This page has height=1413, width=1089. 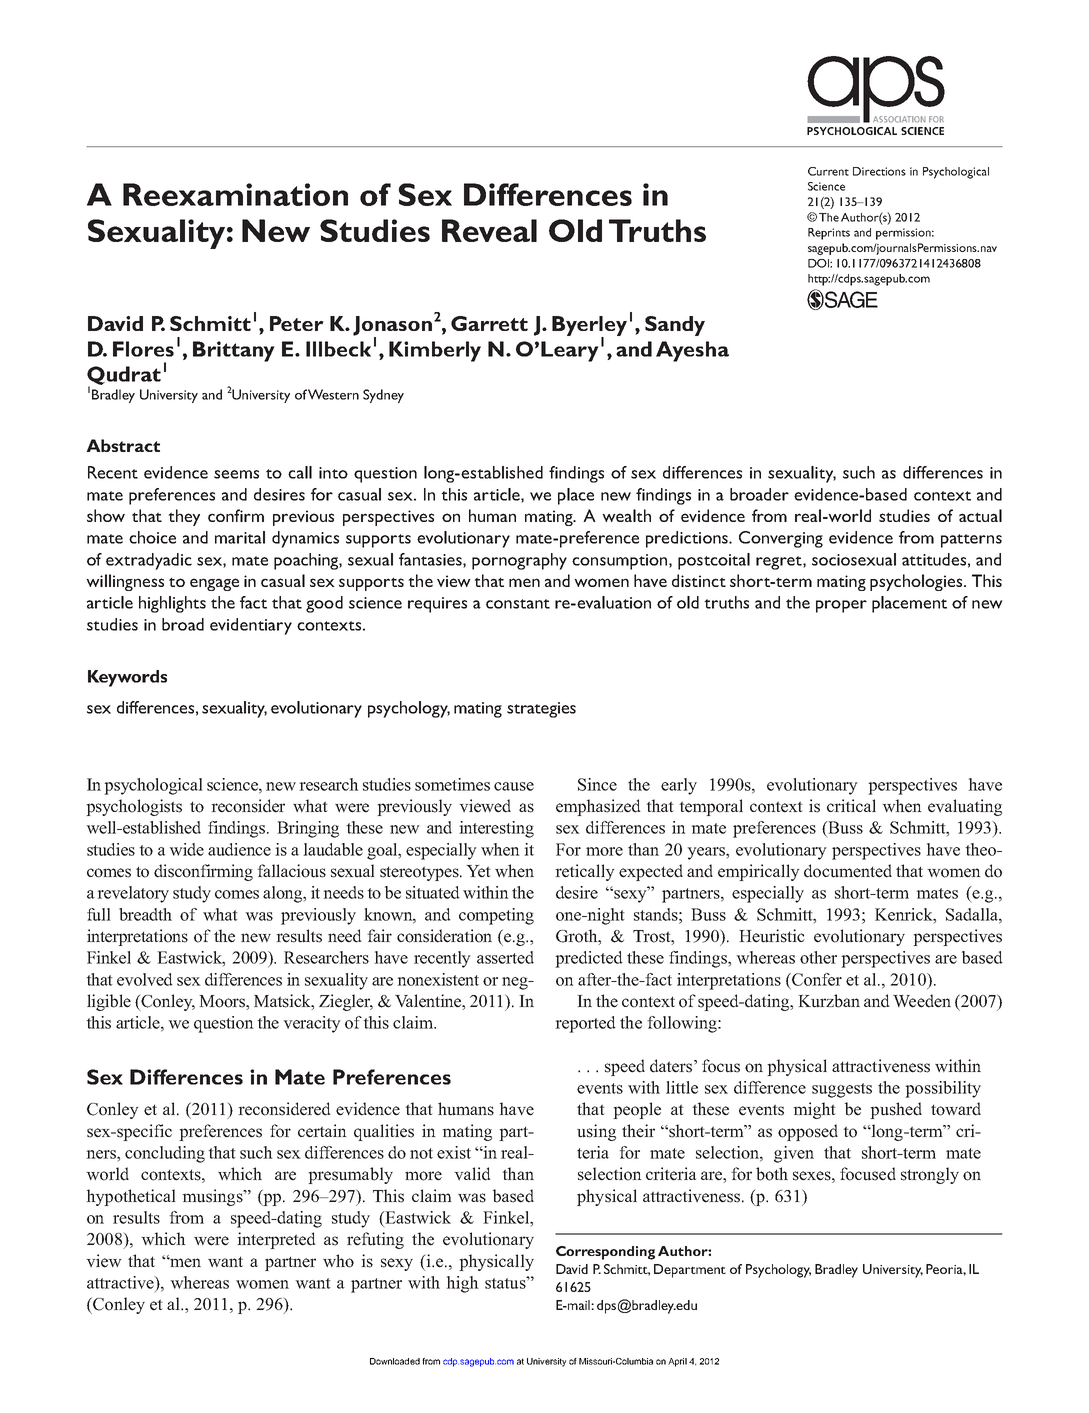 I want to click on Reveal, so click(x=489, y=230).
